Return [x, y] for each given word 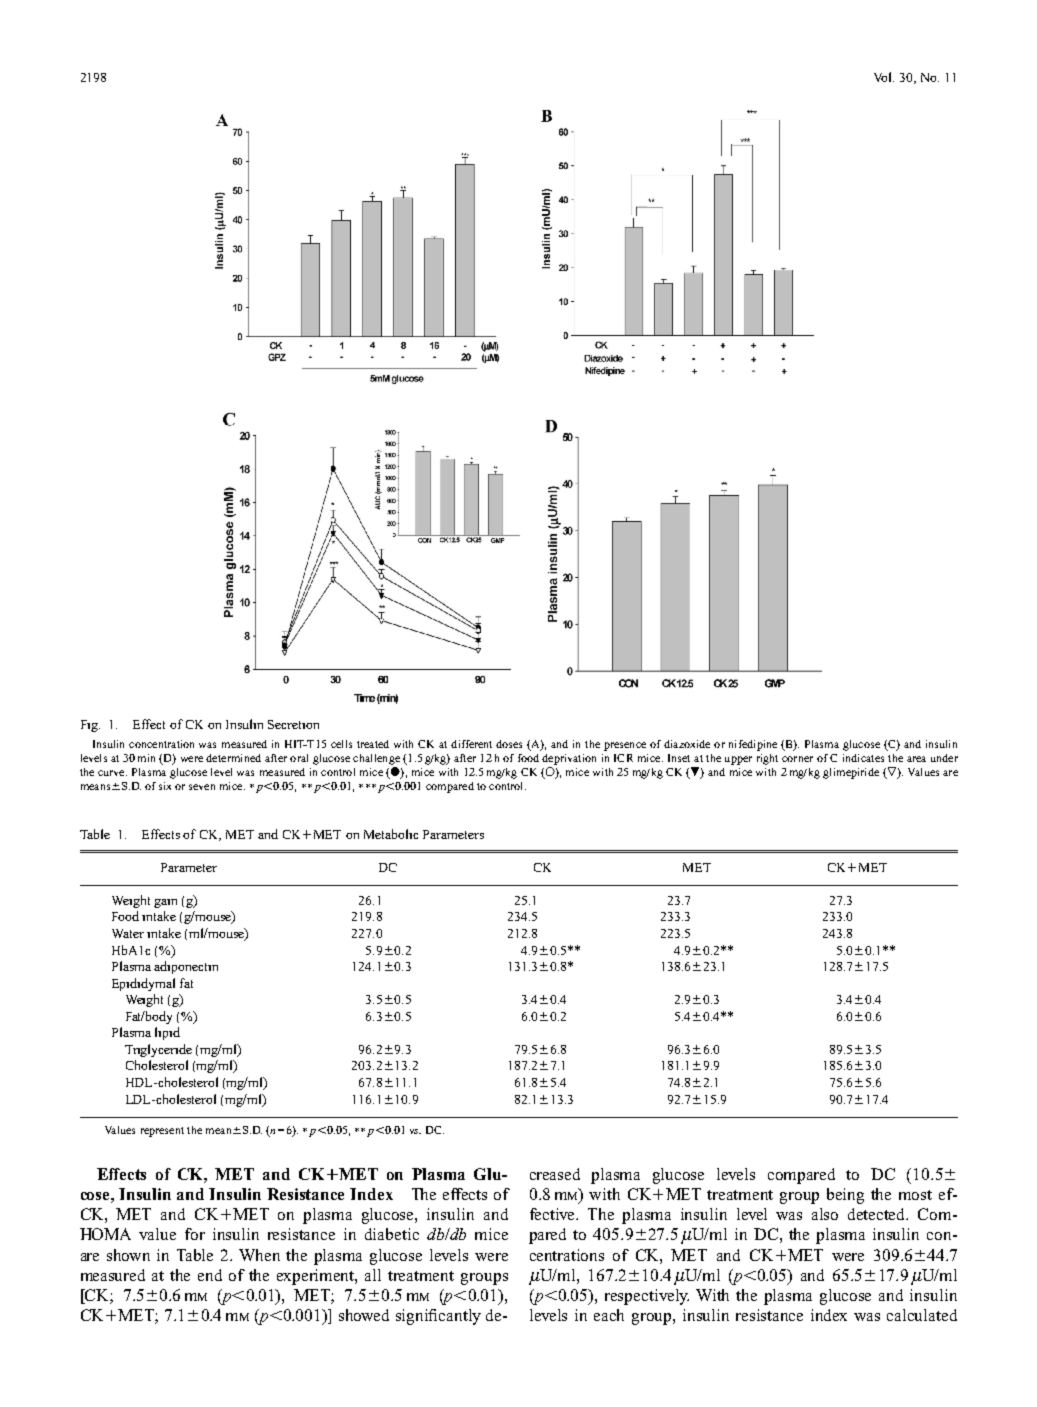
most [915, 1195]
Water [128, 933]
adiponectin [186, 967]
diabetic [392, 1234]
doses [509, 744]
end [210, 1275]
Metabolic [391, 834]
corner [797, 759]
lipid [167, 1033]
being [845, 1196]
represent [162, 1132]
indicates [863, 758]
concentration [161, 744]
